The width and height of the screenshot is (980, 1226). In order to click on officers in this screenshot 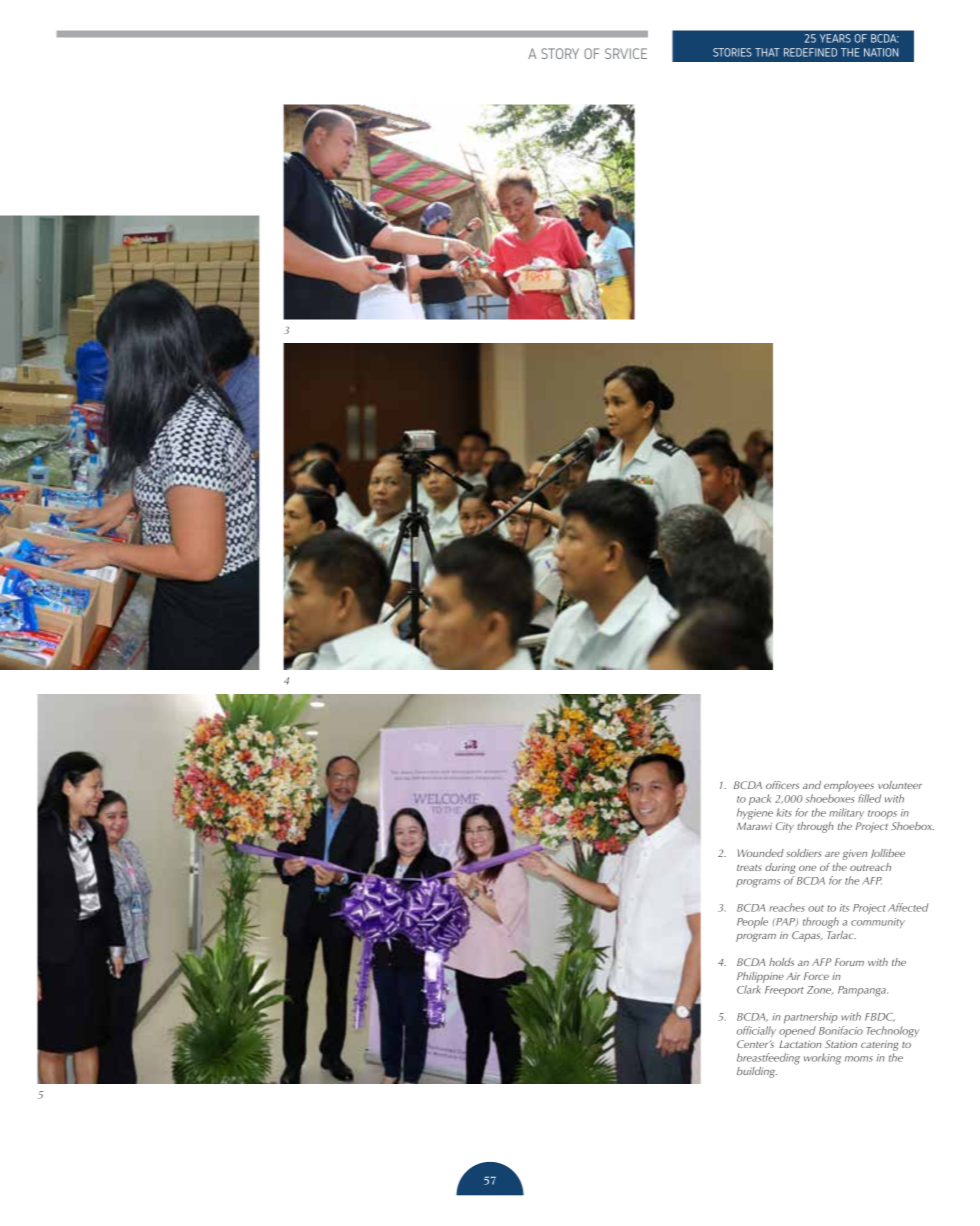, I will do `click(782, 785)`.
